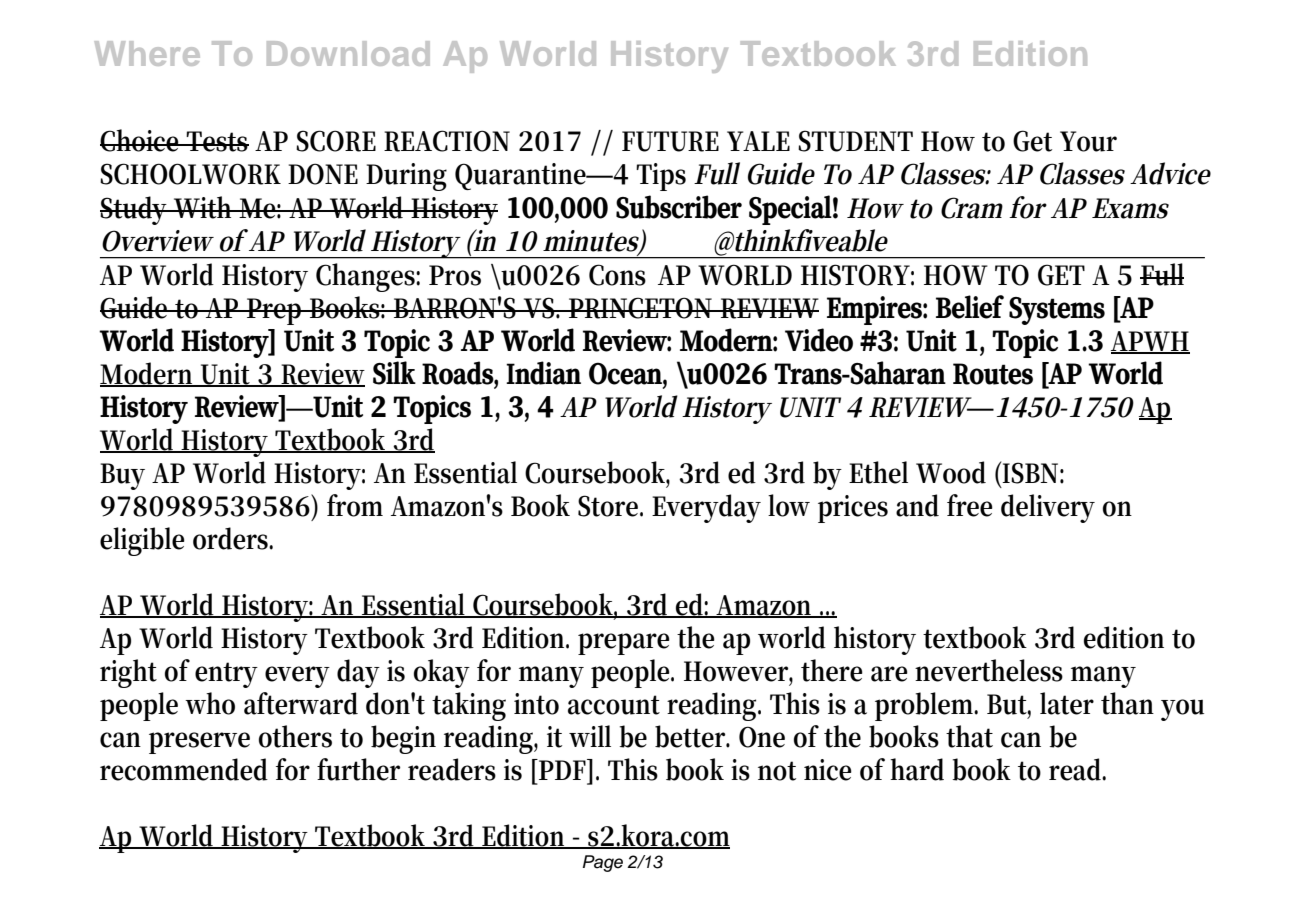  Describe the element at coordinates (1088, 141) in the screenshot. I see `Your` at that location.
